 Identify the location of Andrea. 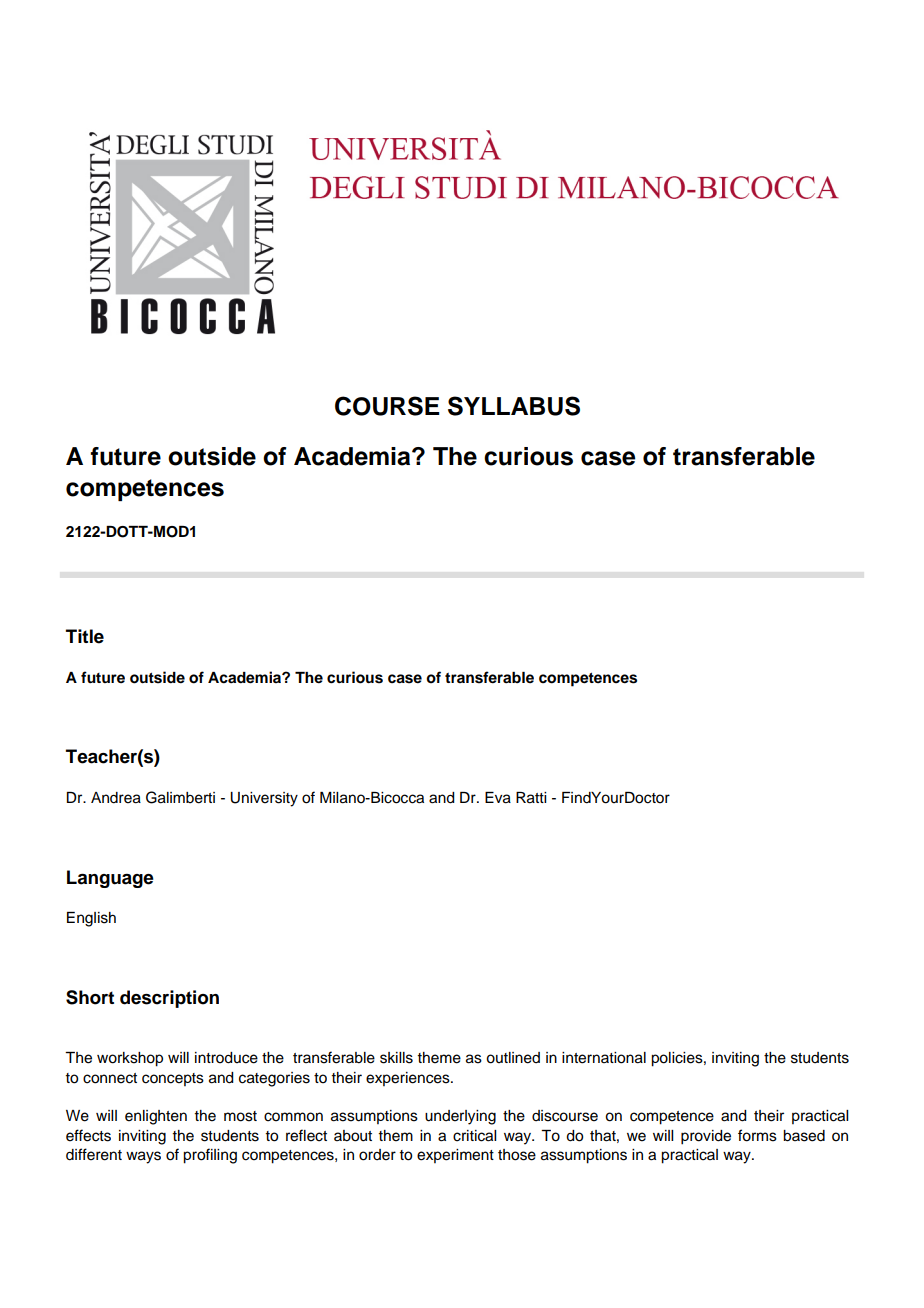
(116, 798).
